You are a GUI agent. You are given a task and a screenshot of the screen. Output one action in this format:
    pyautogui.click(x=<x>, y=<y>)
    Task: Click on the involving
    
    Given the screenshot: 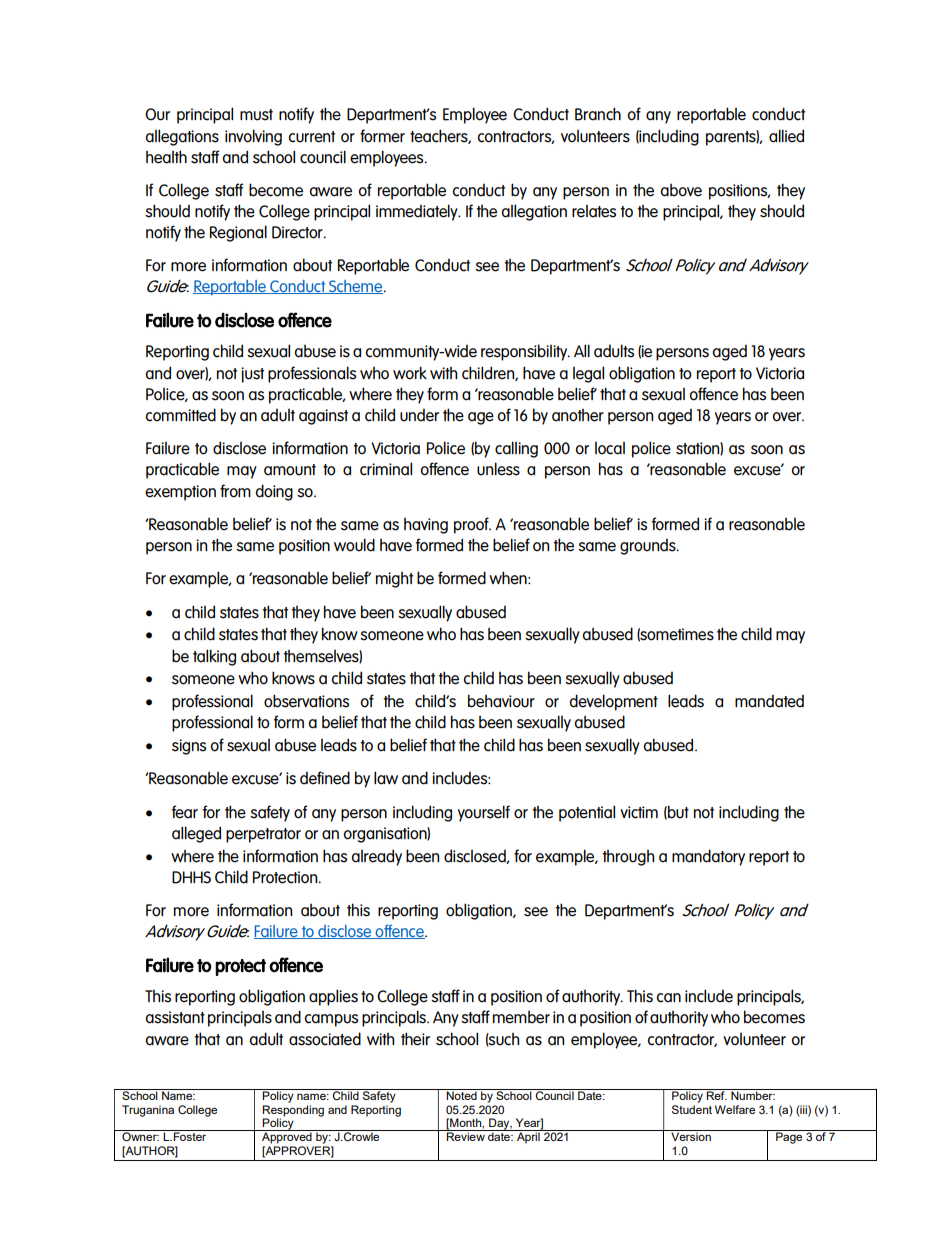 What is the action you would take?
    pyautogui.click(x=253, y=137)
